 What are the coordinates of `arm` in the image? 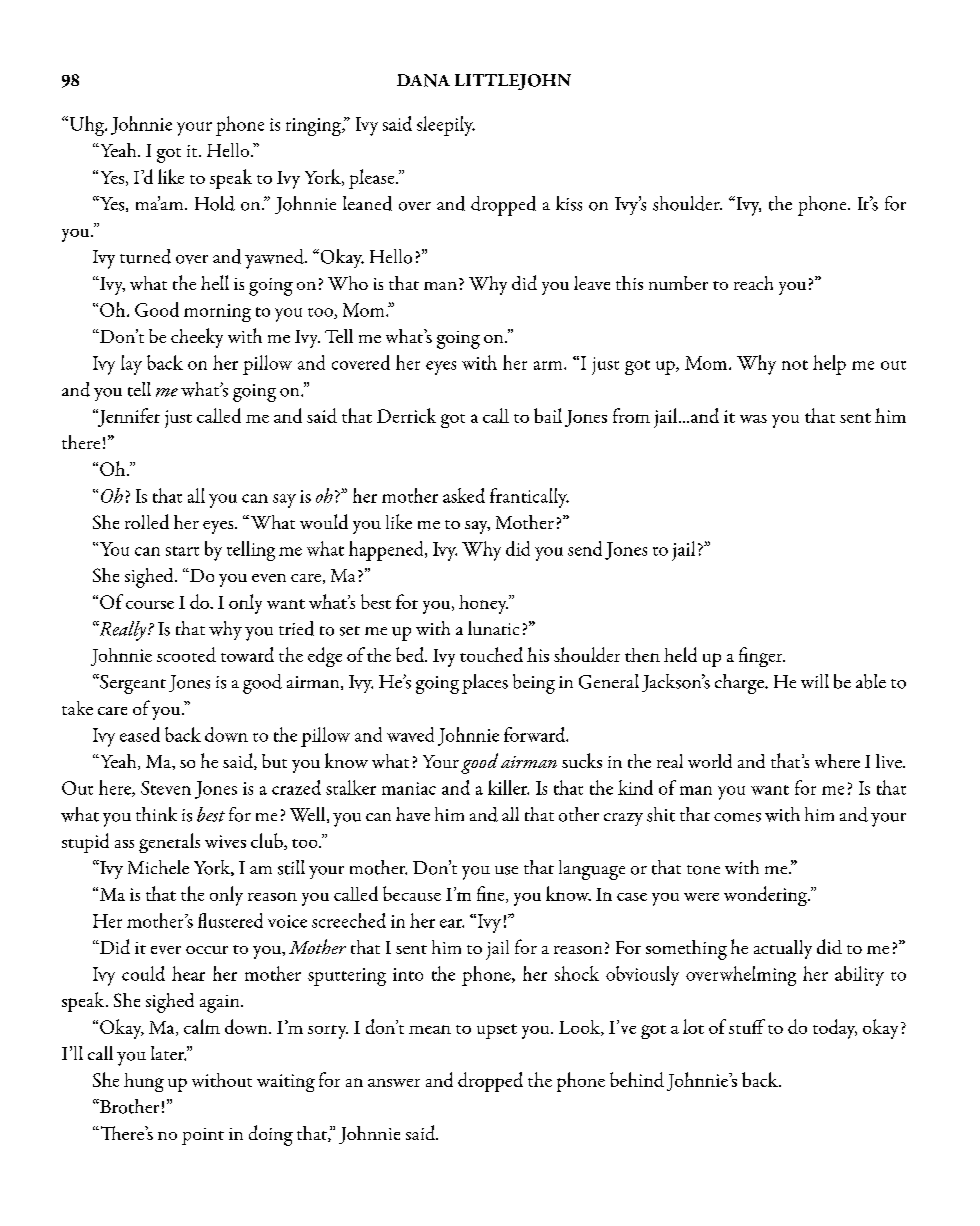 It's located at (549, 365).
